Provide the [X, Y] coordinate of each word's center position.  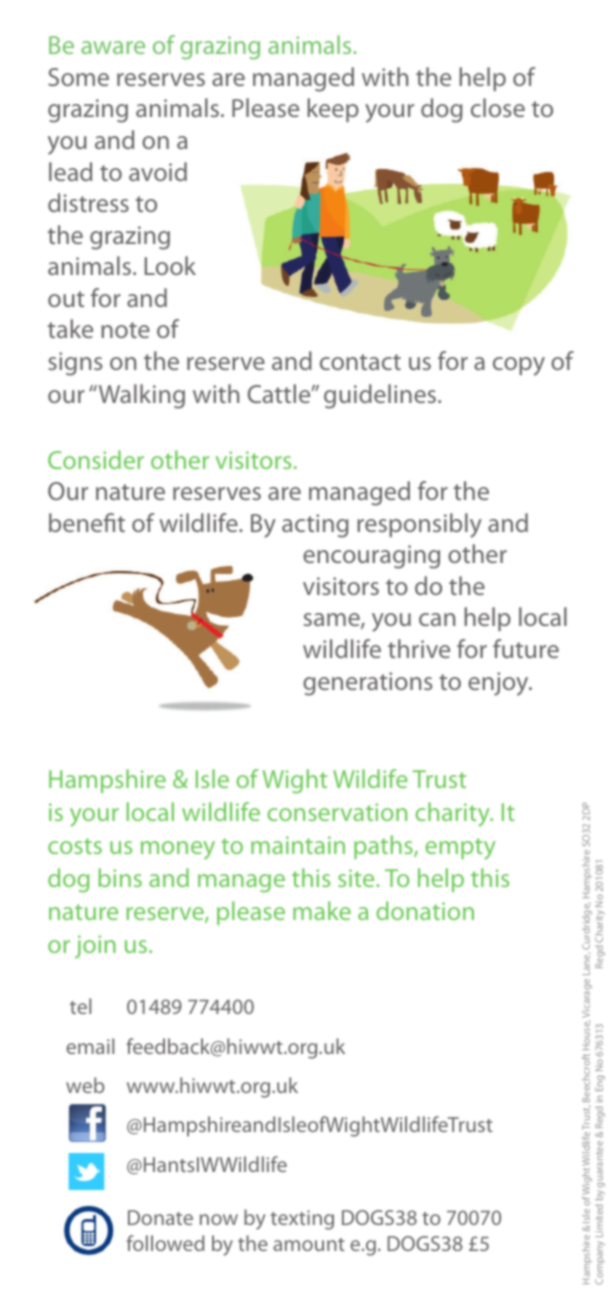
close [498, 107]
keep [333, 110]
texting [302, 1220]
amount [309, 1244]
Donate [160, 1217]
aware [113, 47]
